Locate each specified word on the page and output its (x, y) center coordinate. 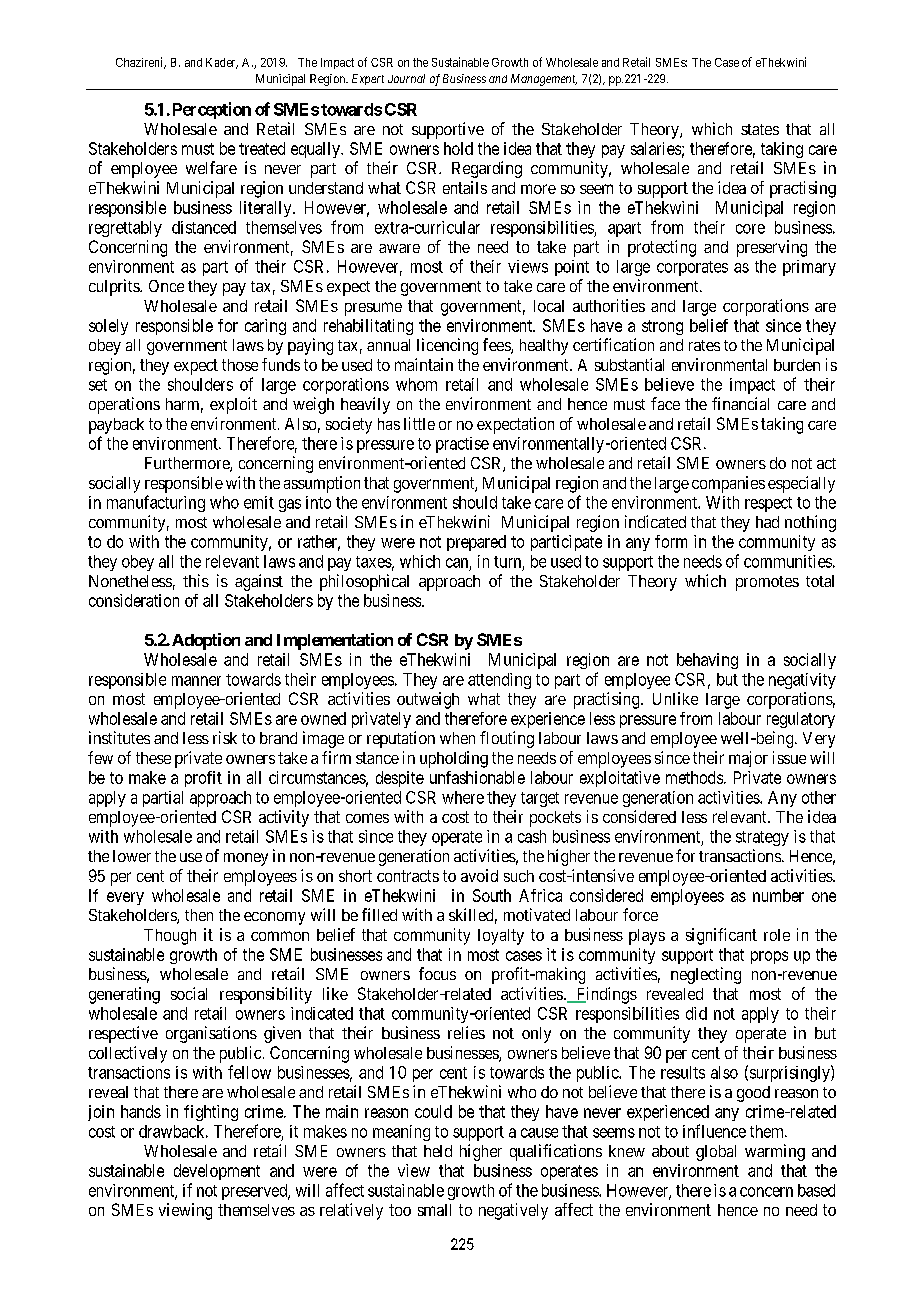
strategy (762, 838)
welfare (211, 167)
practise (462, 445)
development (217, 1172)
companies (728, 484)
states (760, 129)
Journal (406, 78)
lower (132, 856)
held (438, 1151)
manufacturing (156, 503)
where (463, 797)
